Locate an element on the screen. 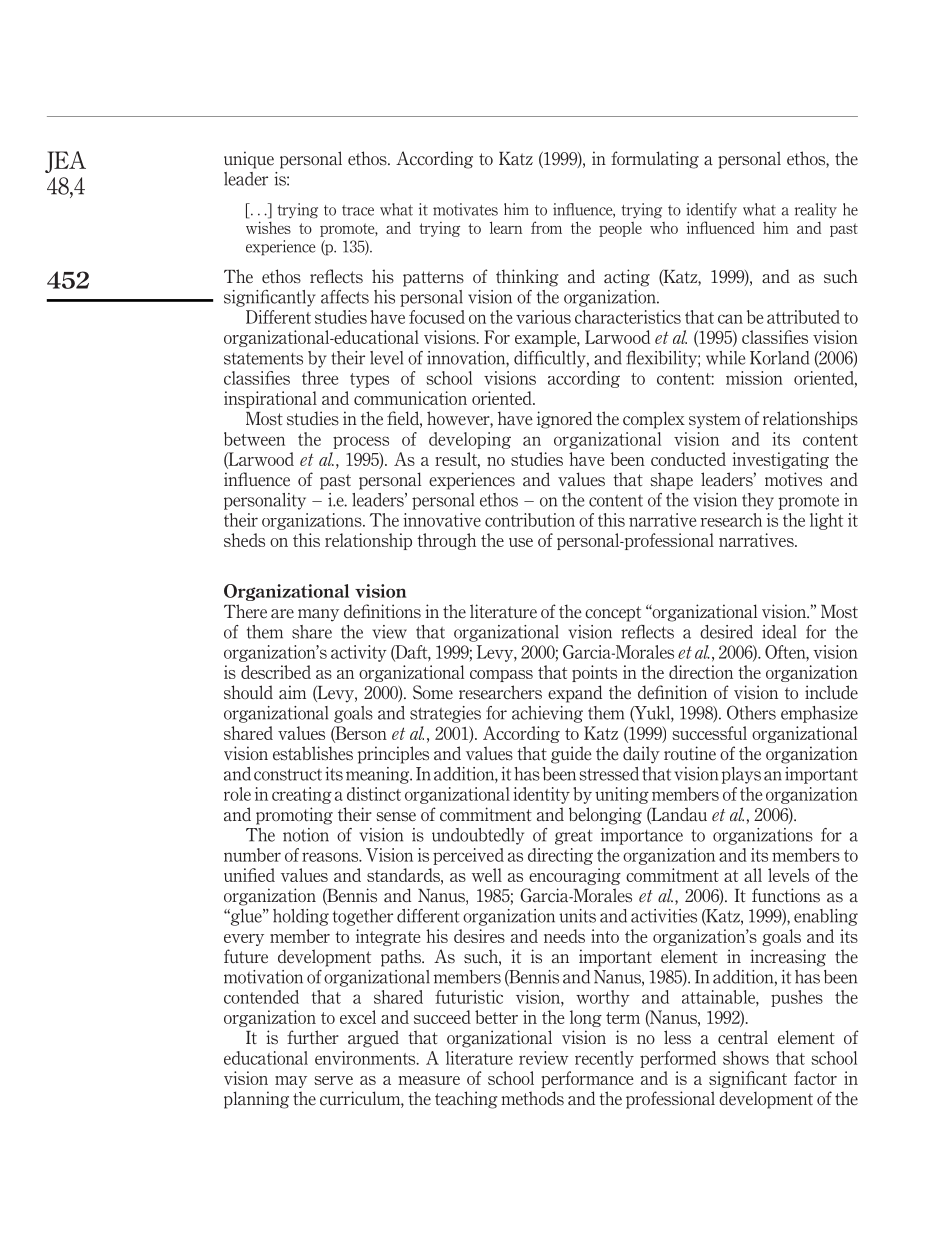 This screenshot has width=952, height=1248. achieving is located at coordinates (547, 714).
